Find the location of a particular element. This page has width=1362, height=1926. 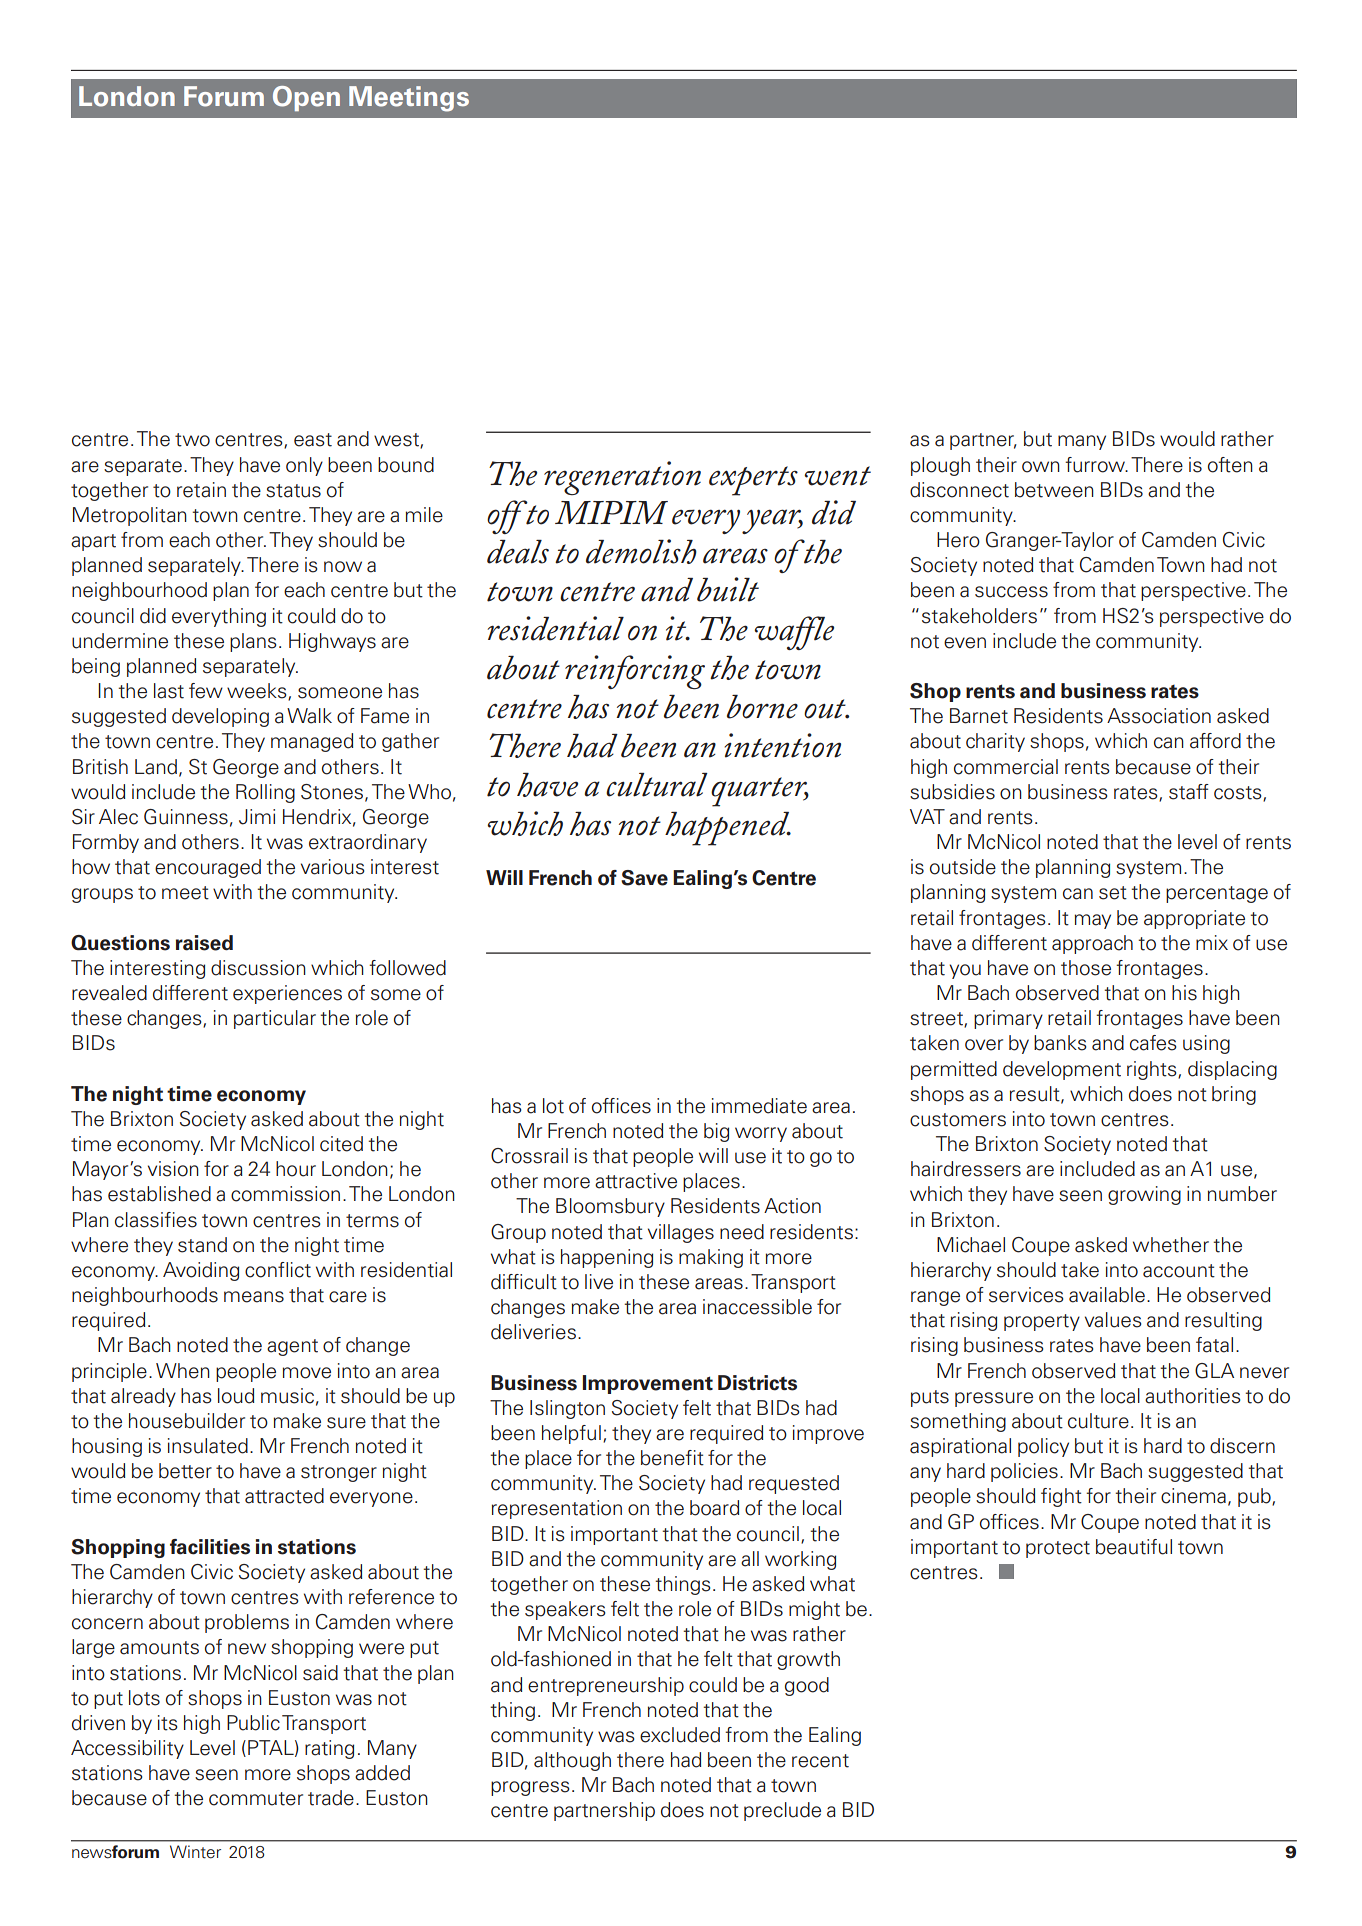

Open is located at coordinates (306, 98).
